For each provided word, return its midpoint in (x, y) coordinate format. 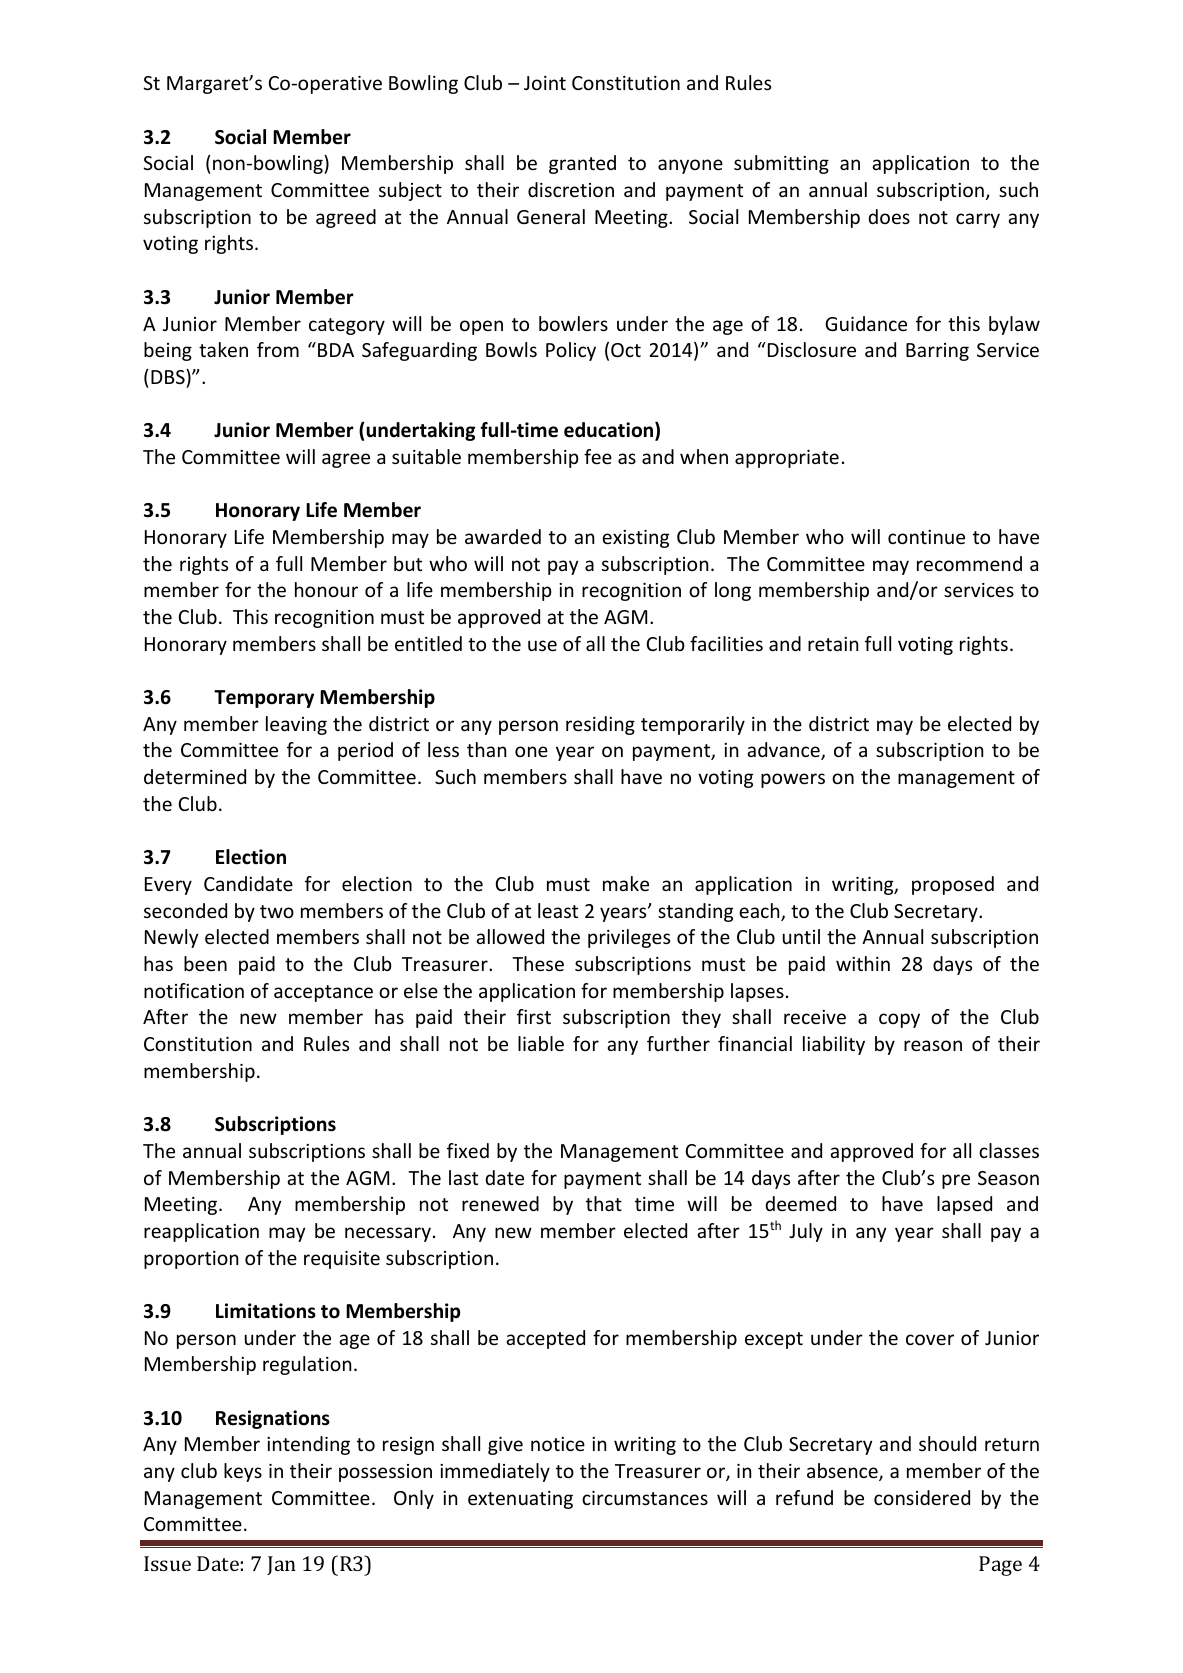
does (889, 216)
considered (922, 1497)
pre (956, 1181)
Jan (281, 1565)
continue (926, 537)
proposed (953, 885)
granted (582, 164)
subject (410, 191)
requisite (342, 1260)
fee (598, 456)
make (626, 883)
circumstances (645, 1498)
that (604, 1203)
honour (326, 589)
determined (195, 776)
